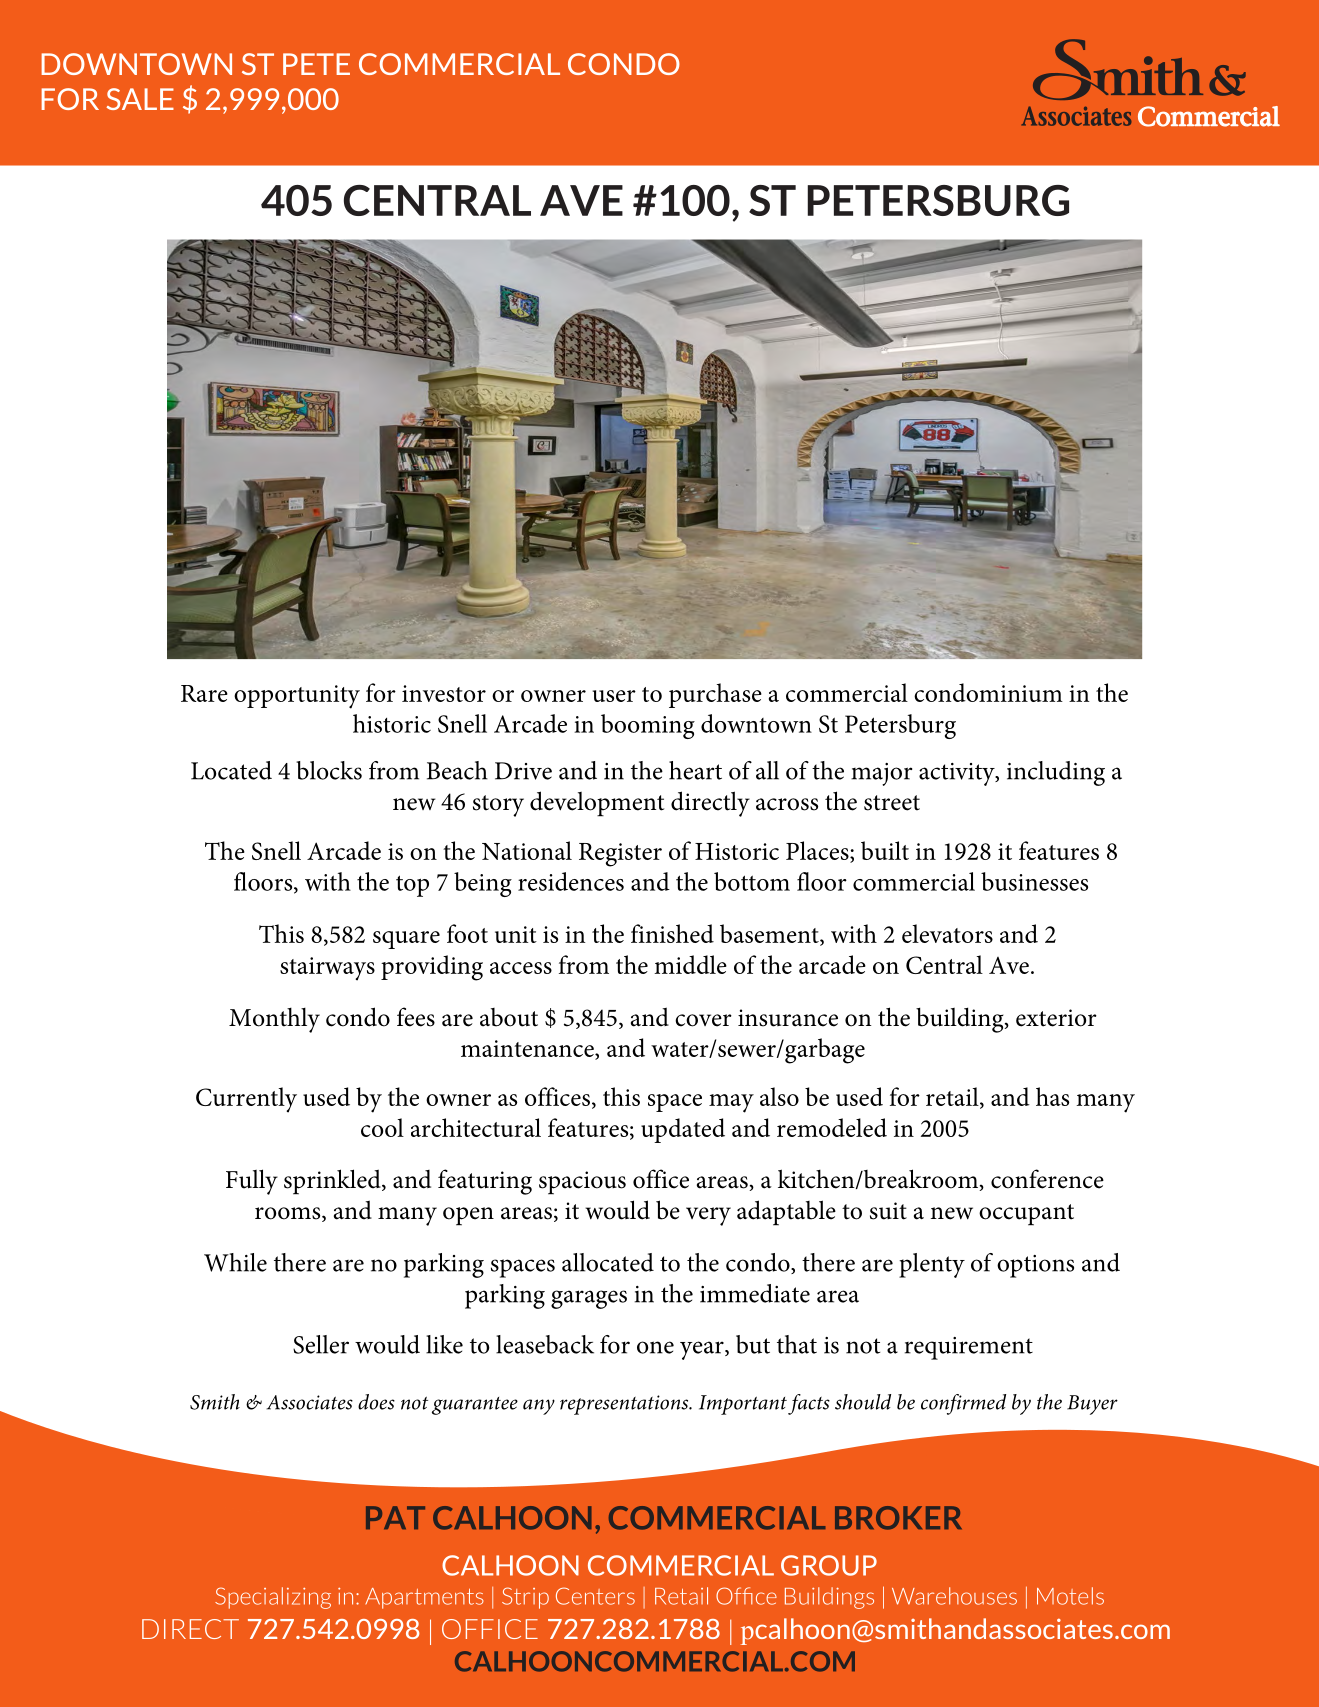 This document has width=1319, height=1707. What do you see at coordinates (620, 855) in the document?
I see `Register` at bounding box center [620, 855].
